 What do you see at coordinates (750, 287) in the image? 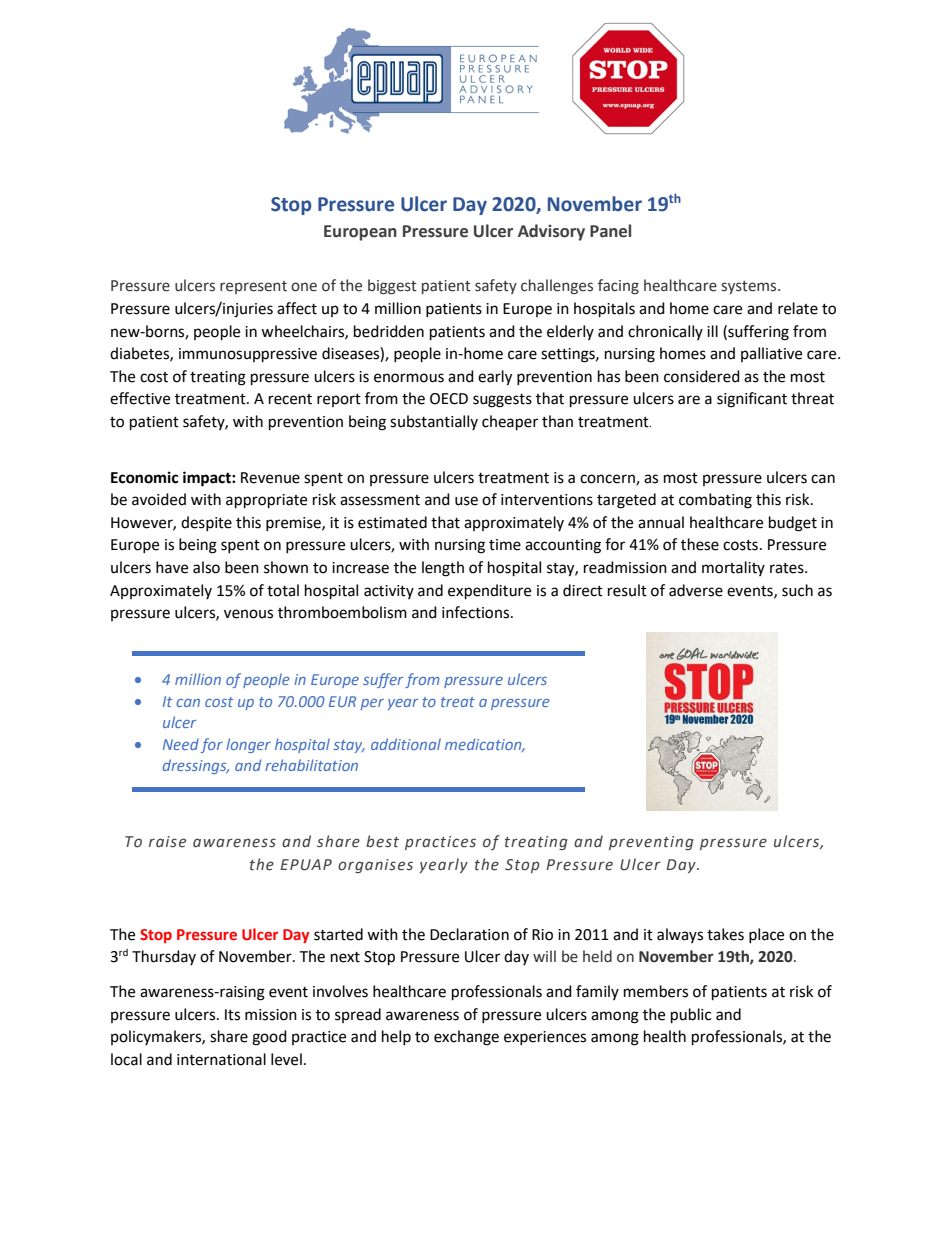
I see `systems` at bounding box center [750, 287].
